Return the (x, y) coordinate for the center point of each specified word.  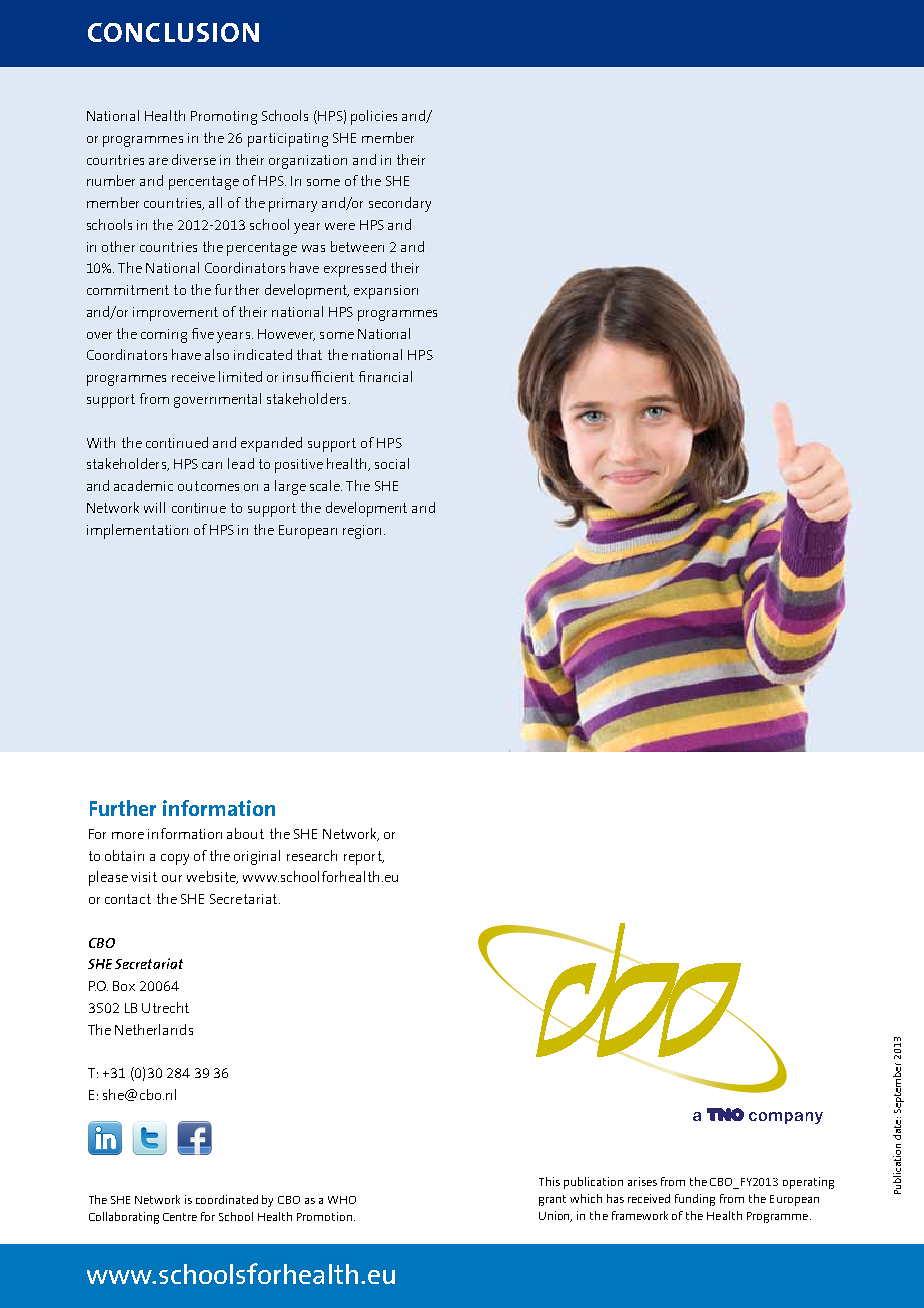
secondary (400, 204)
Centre (180, 1217)
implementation (137, 531)
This (549, 1181)
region (362, 532)
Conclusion (173, 32)
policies (374, 117)
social (392, 463)
